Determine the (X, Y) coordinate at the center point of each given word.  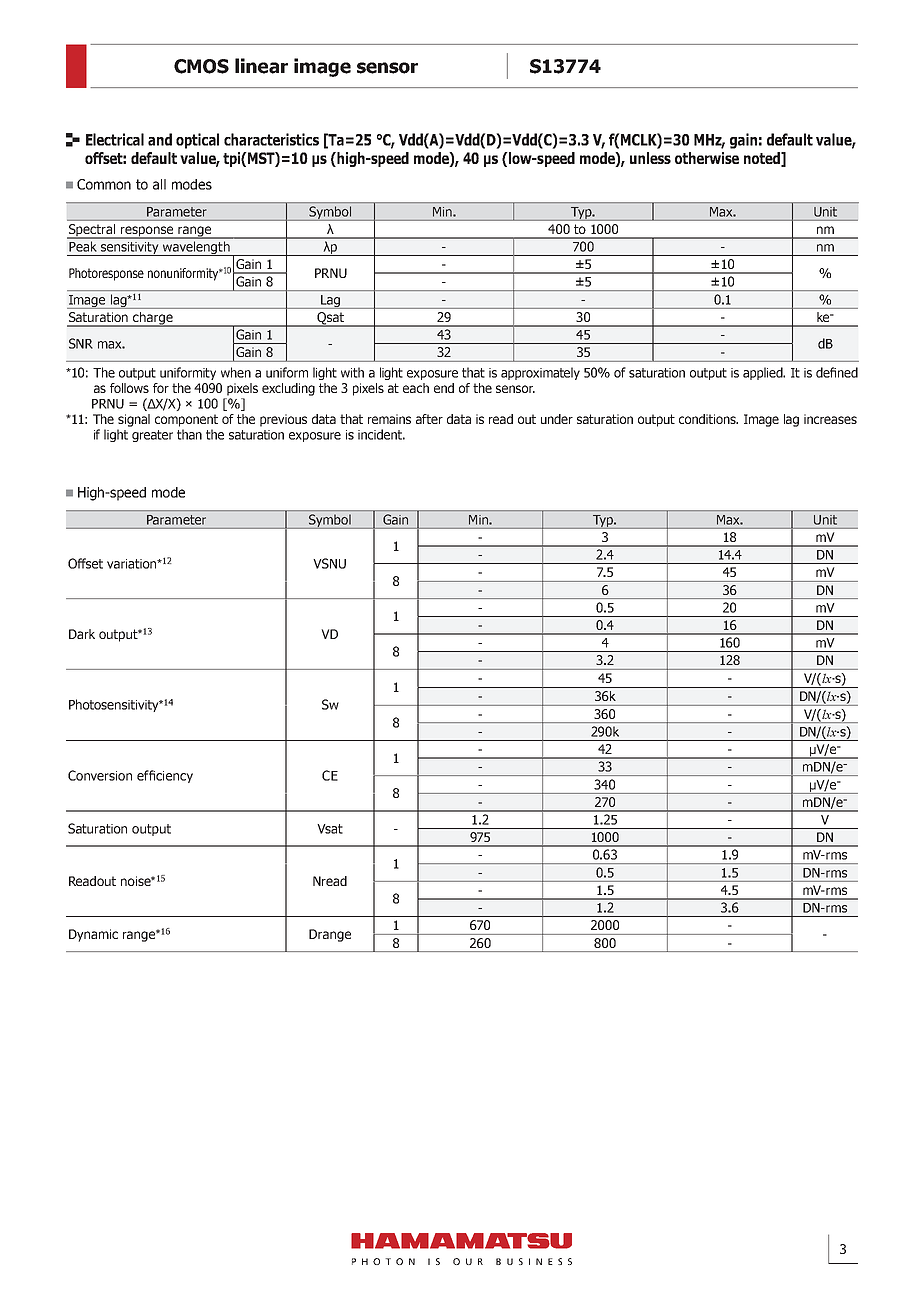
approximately (540, 373)
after (429, 419)
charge (153, 319)
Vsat (330, 829)
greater (152, 436)
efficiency (165, 776)
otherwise (707, 158)
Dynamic (93, 935)
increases (830, 419)
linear (261, 66)
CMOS (201, 66)
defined (837, 372)
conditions (708, 419)
